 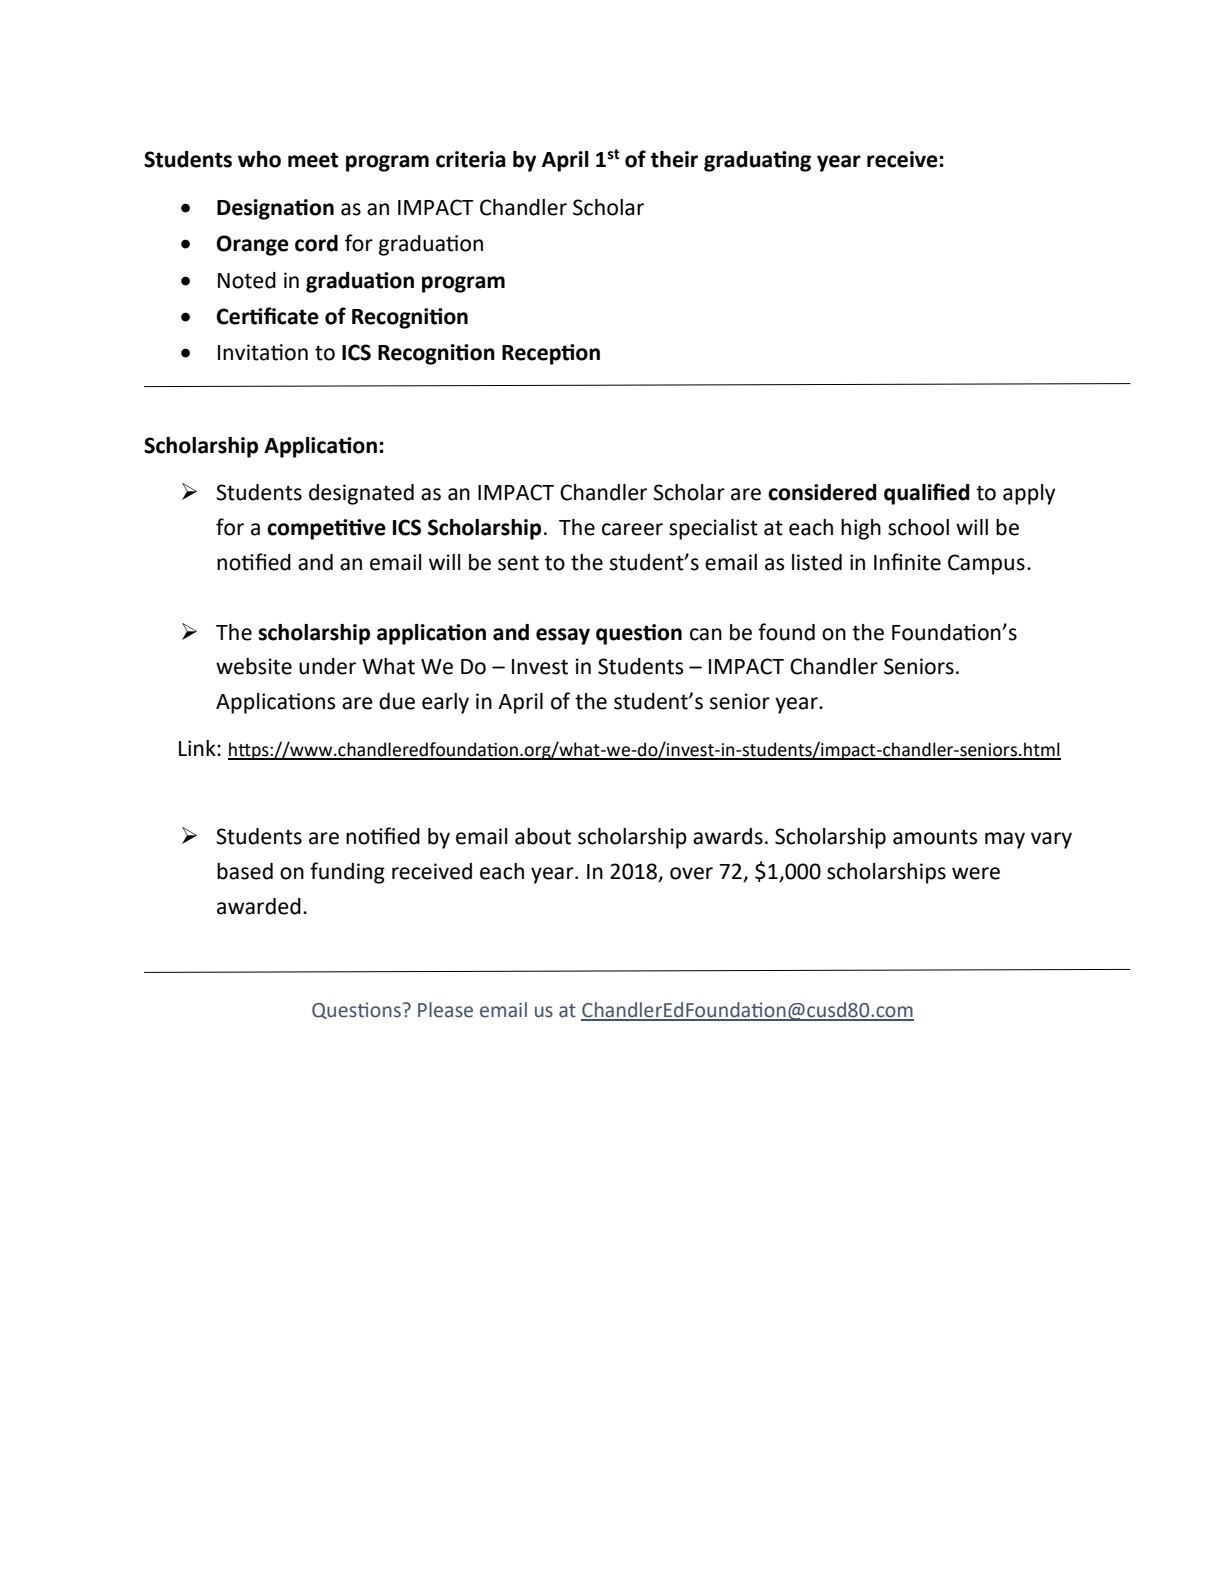 I want to click on qualified, so click(x=927, y=494).
